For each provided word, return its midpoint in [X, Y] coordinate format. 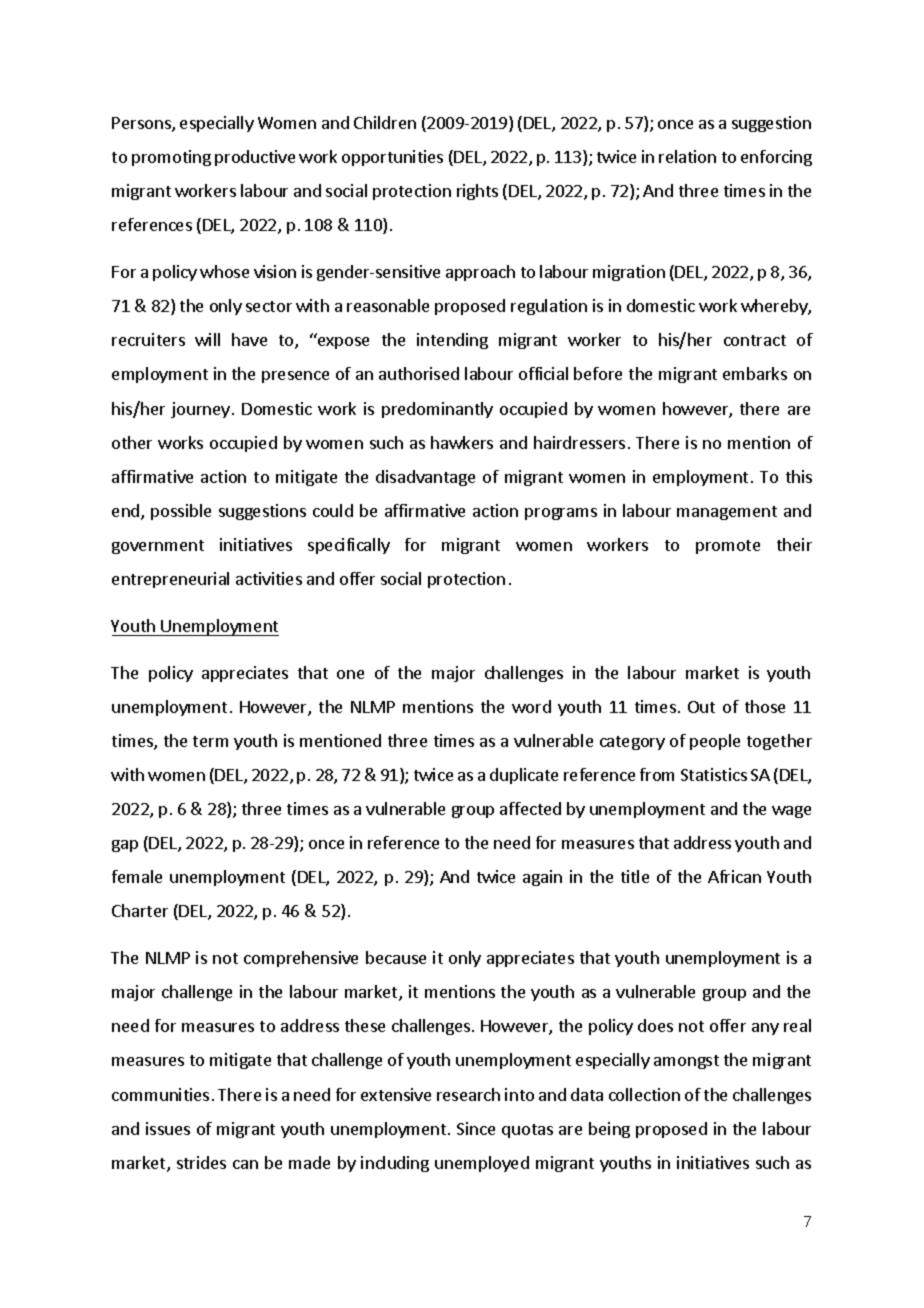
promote [728, 547]
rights [477, 192]
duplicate [524, 776]
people [715, 742]
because [396, 957]
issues [168, 1128]
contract [755, 340]
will [207, 339]
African [734, 876]
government [158, 547]
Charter [140, 910]
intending [452, 341]
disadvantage [425, 478]
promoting [171, 158]
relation [687, 156]
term [210, 741]
